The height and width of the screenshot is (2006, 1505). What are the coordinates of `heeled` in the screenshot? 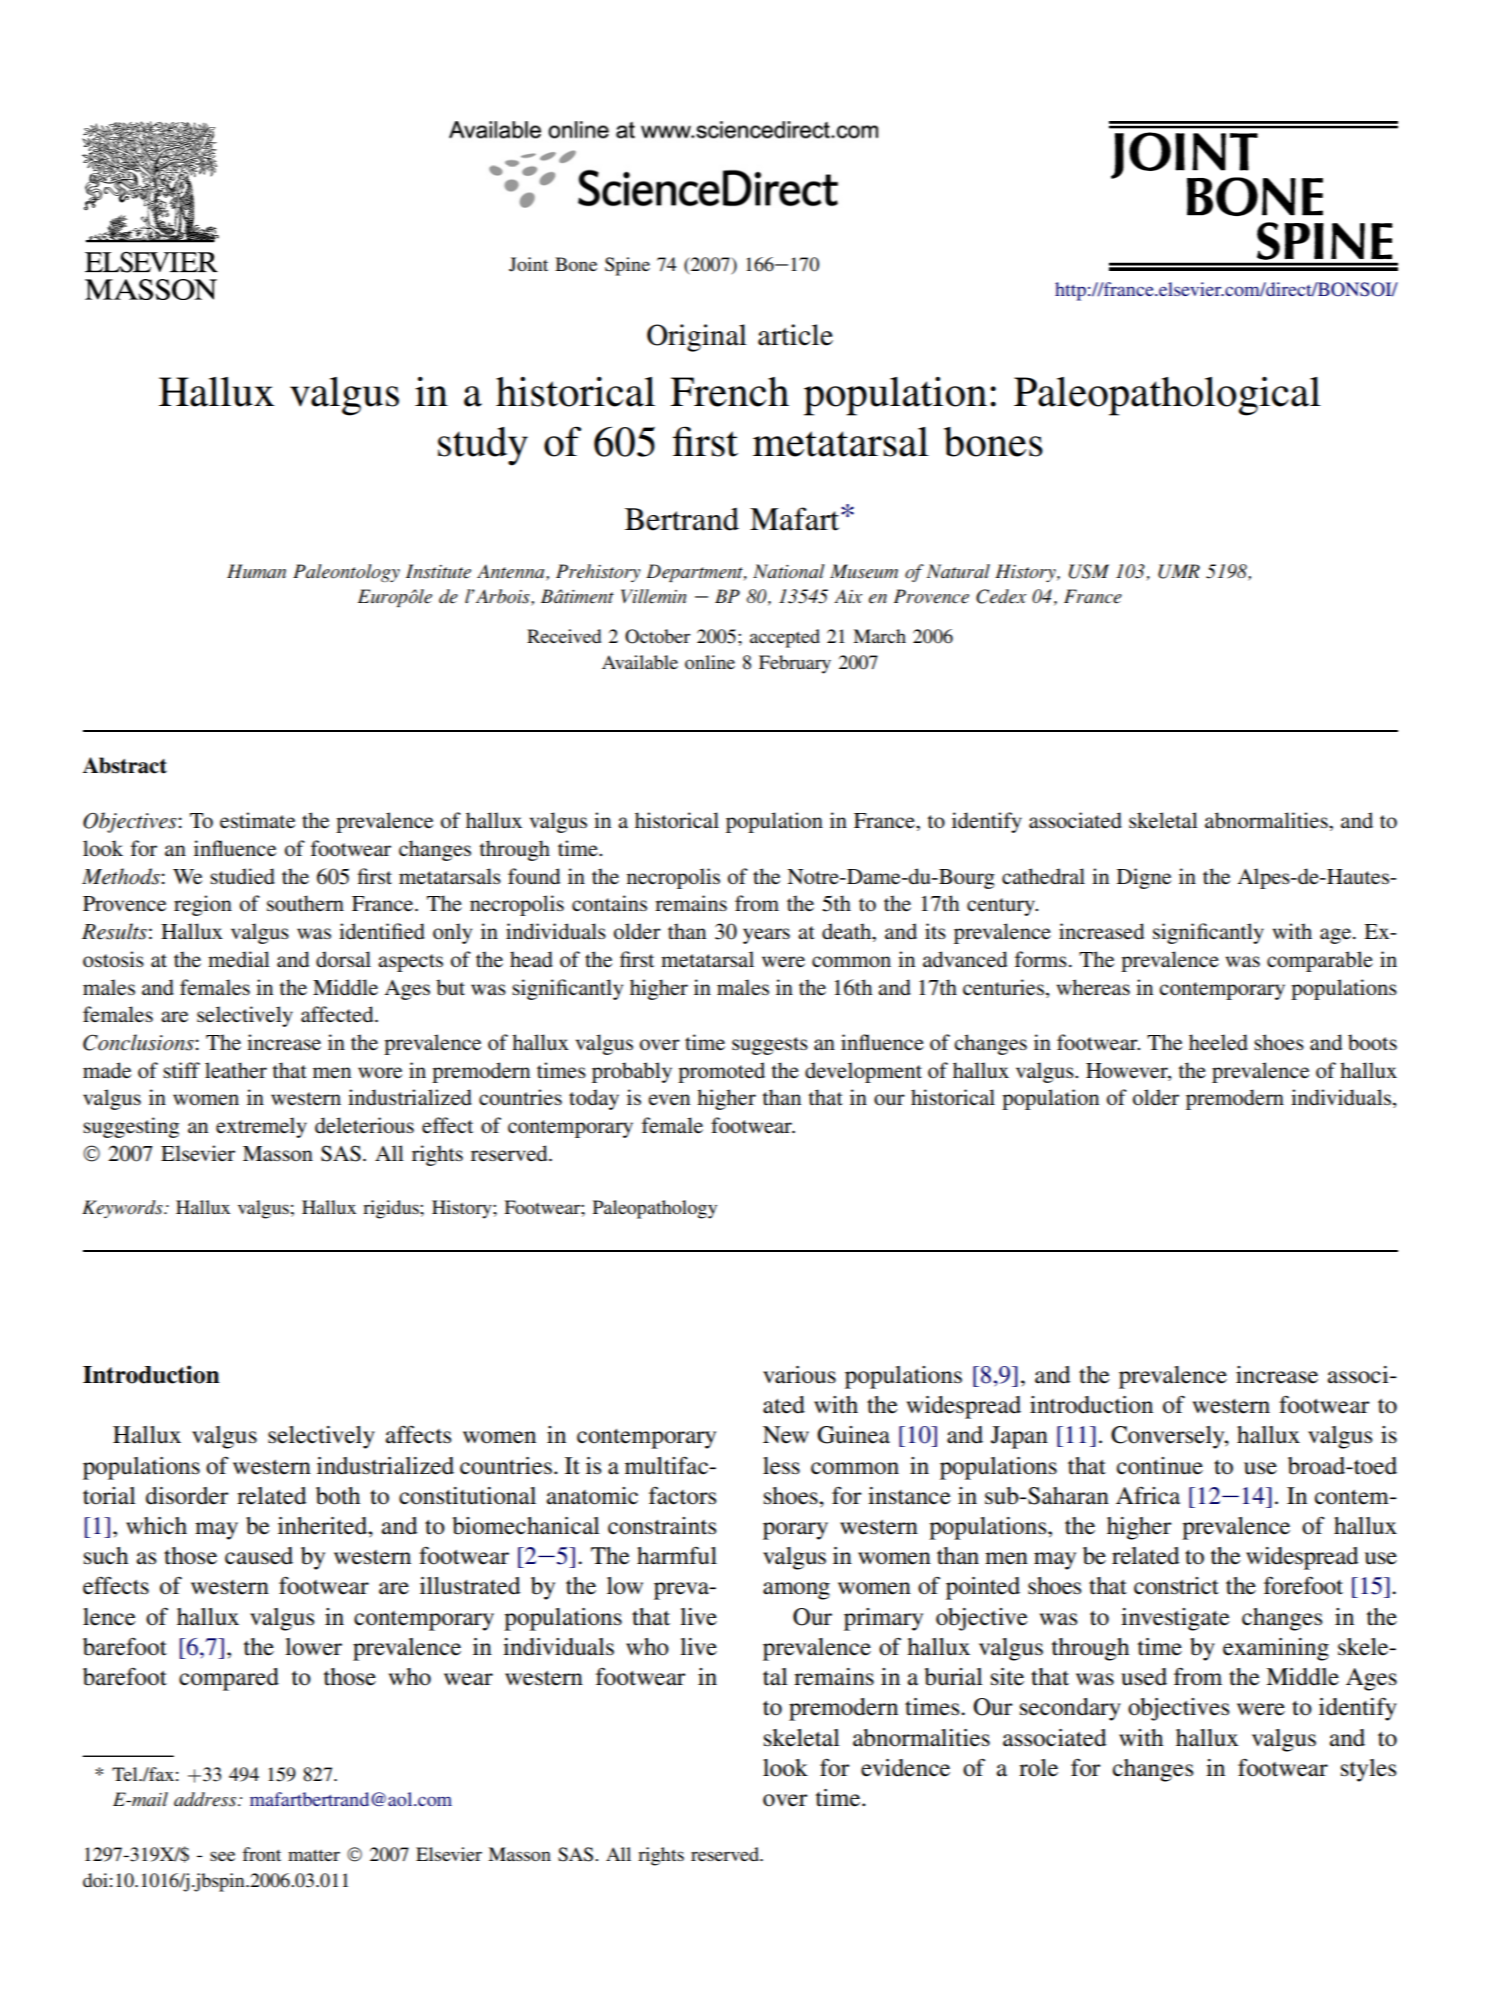 It's located at (1218, 1042).
